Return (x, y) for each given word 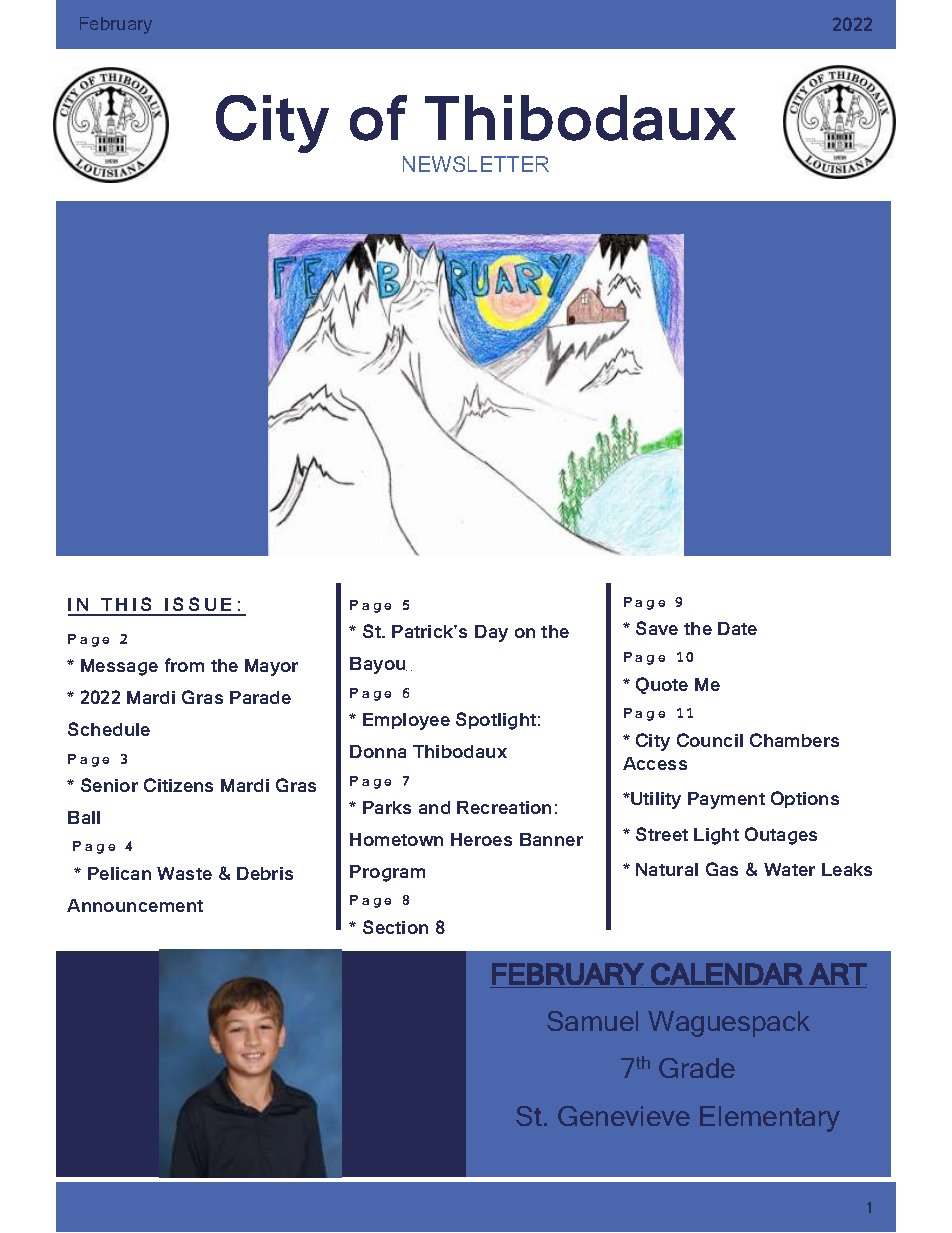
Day (491, 633)
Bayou (378, 665)
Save (657, 628)
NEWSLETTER (476, 164)
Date (737, 628)
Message (119, 667)
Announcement (135, 905)
